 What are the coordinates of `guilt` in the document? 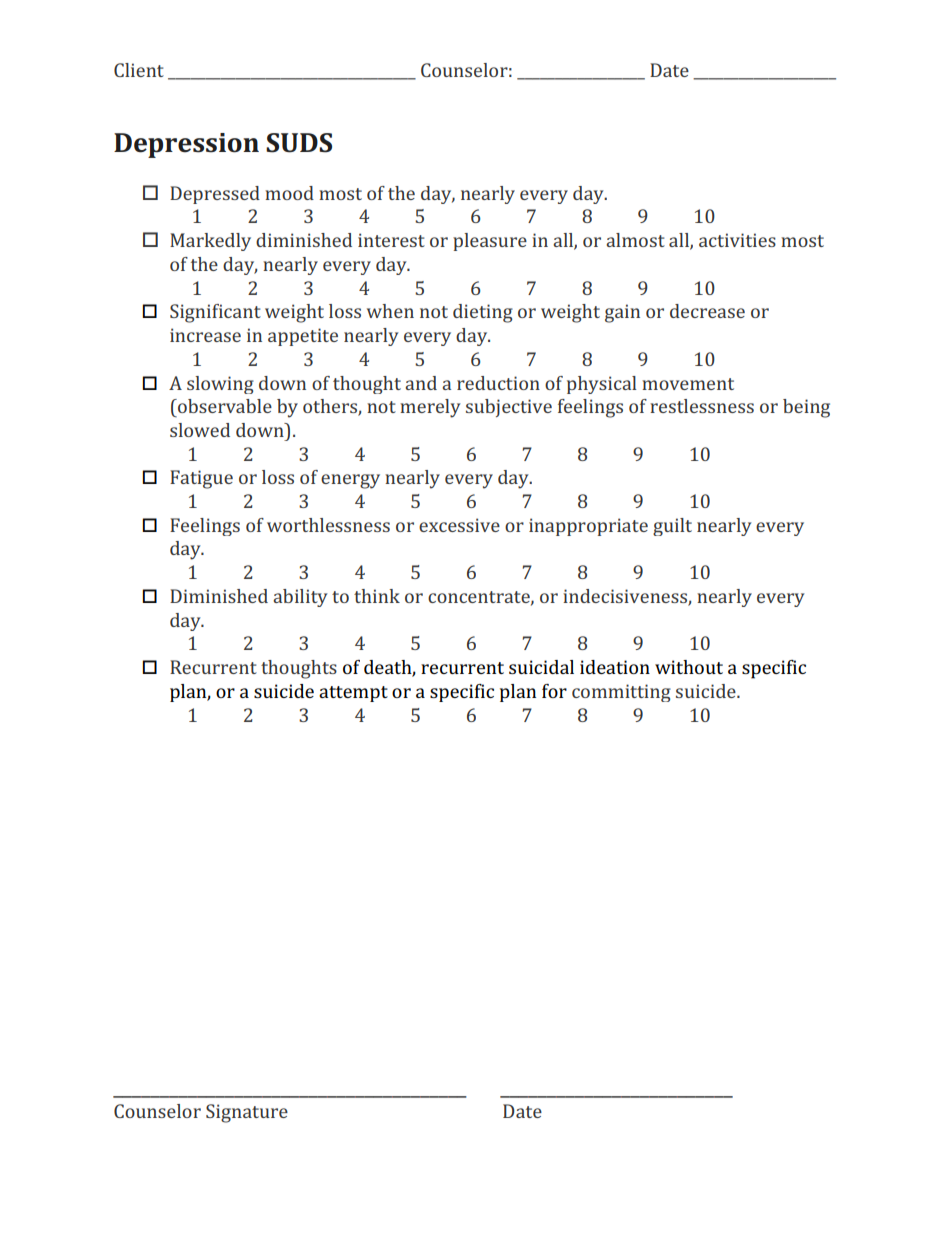 It's located at (672, 527).
